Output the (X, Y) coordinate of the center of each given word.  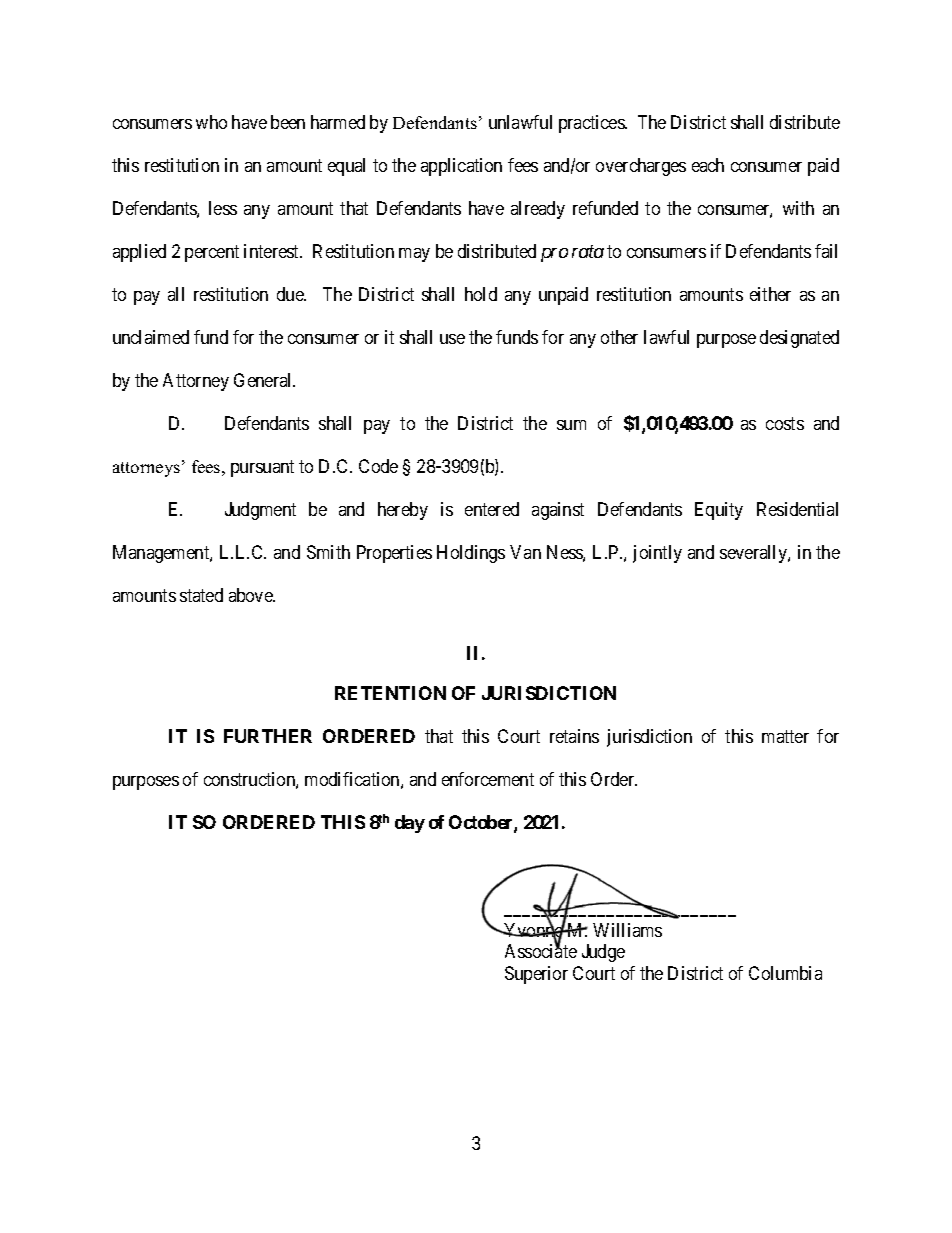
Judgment (260, 511)
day (410, 824)
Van (525, 552)
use (452, 339)
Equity (719, 511)
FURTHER (268, 736)
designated (799, 339)
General (264, 380)
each (708, 165)
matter (785, 737)
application (461, 167)
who (211, 122)
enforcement (488, 779)
